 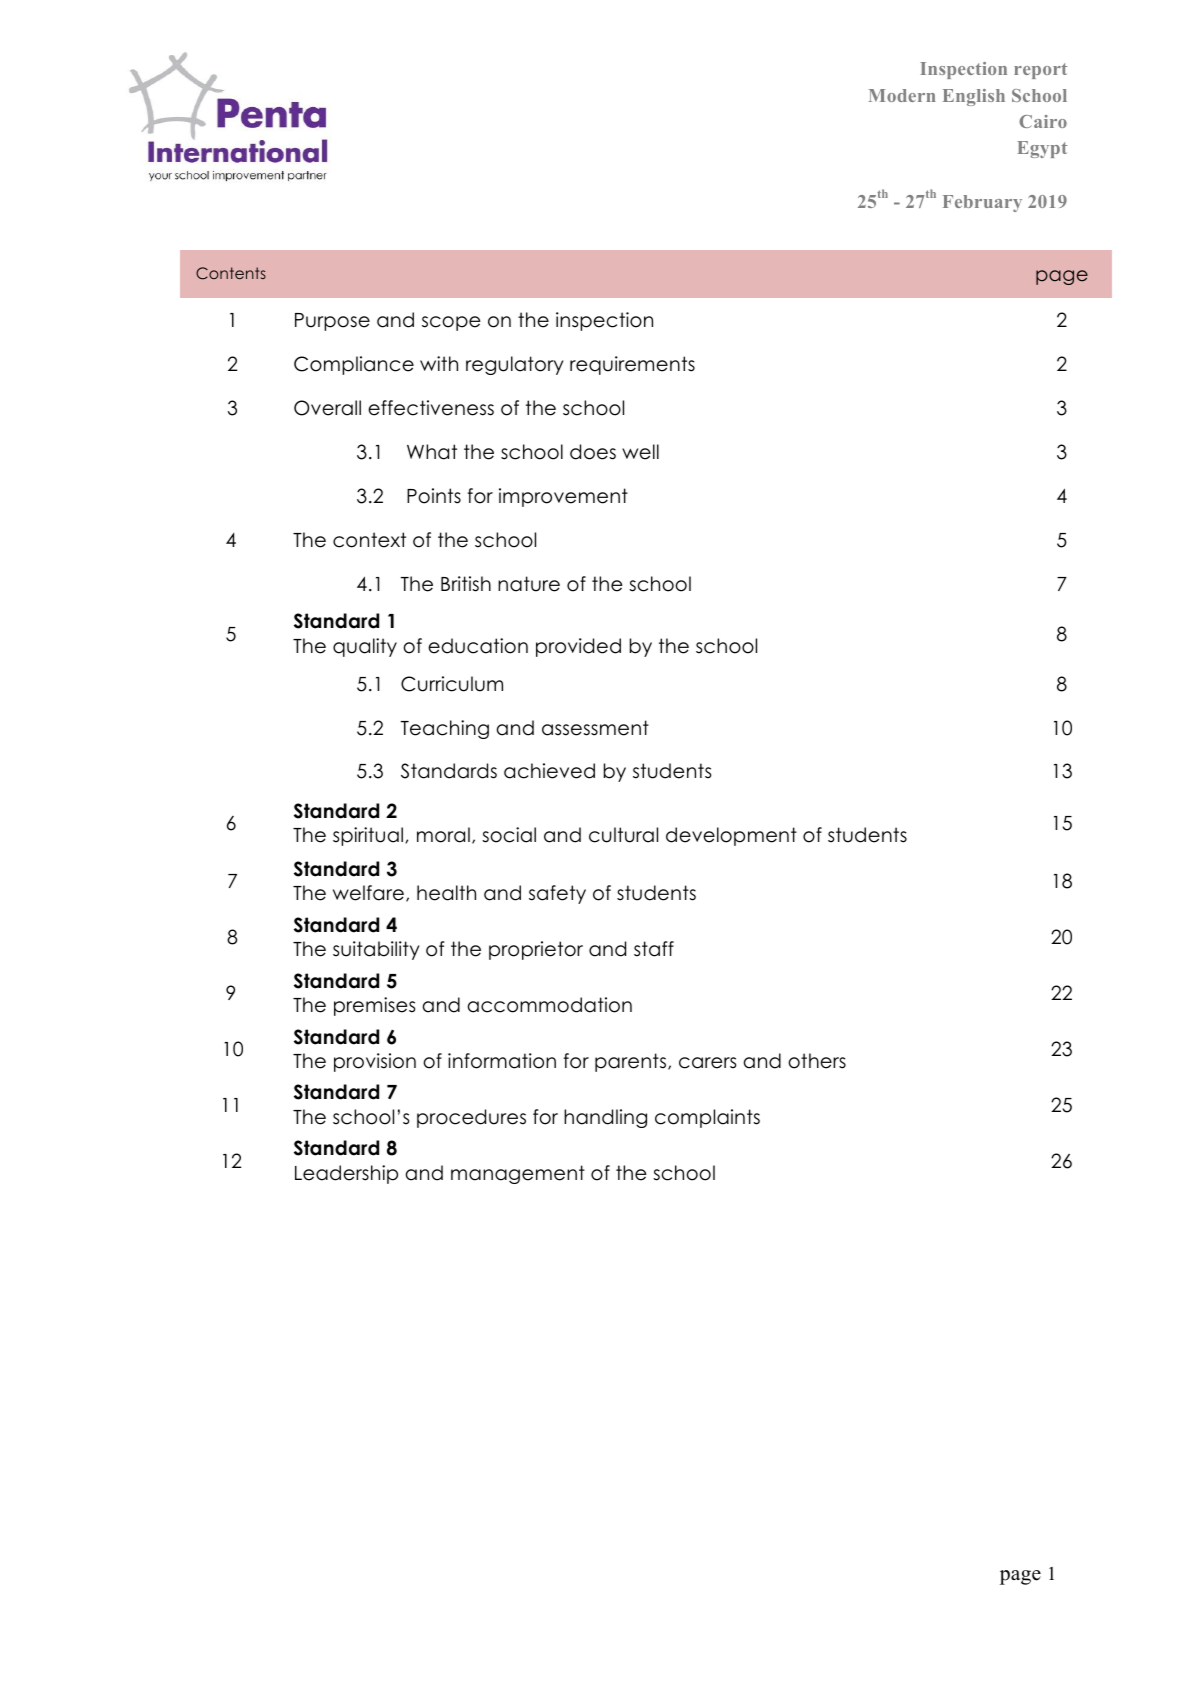 What do you see at coordinates (346, 1174) in the screenshot?
I see `Leadership` at bounding box center [346, 1174].
